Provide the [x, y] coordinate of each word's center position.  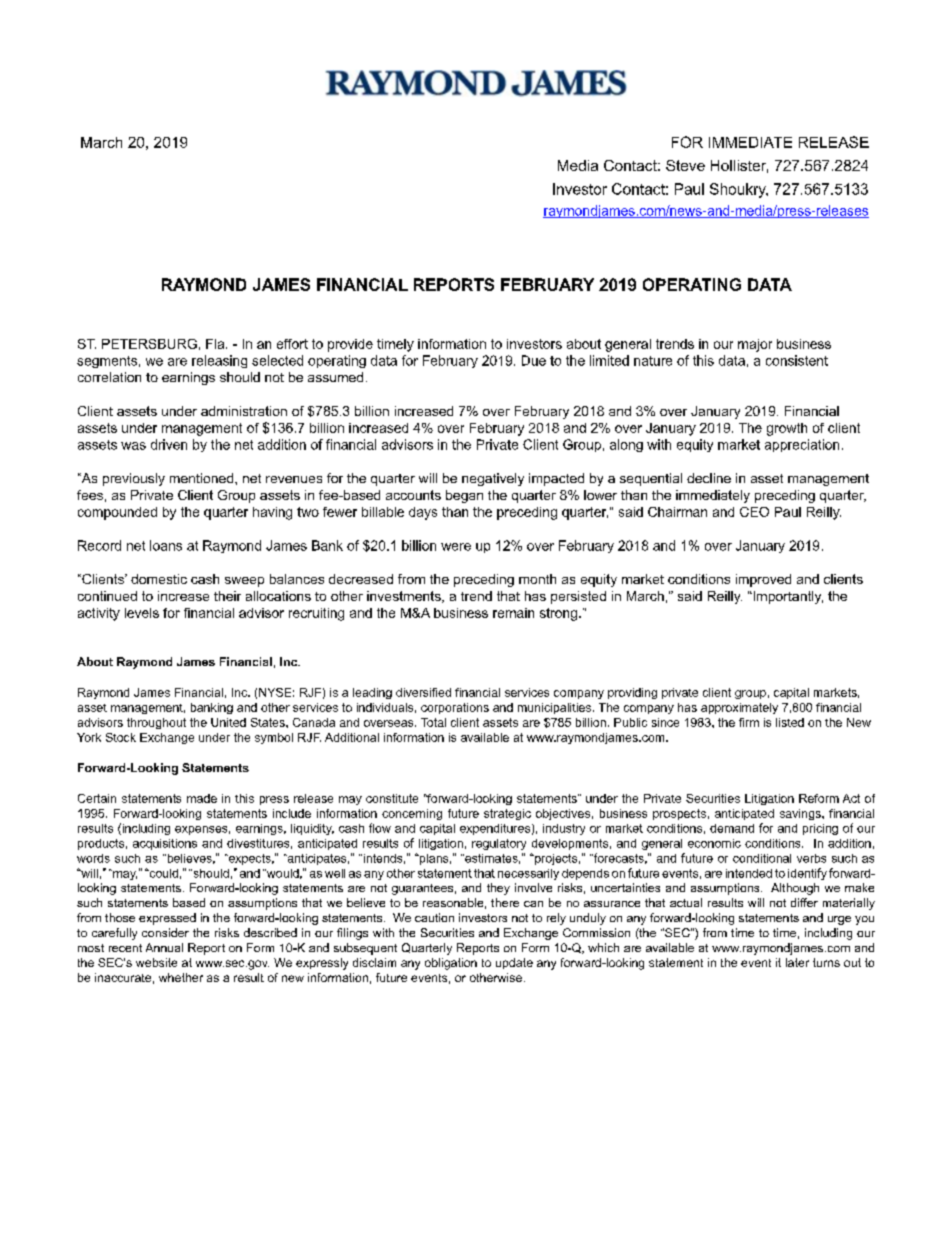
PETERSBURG [149, 344]
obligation [451, 964]
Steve [685, 165]
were [456, 547]
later [797, 962]
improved [763, 580]
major [755, 345]
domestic [159, 579]
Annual [164, 947]
